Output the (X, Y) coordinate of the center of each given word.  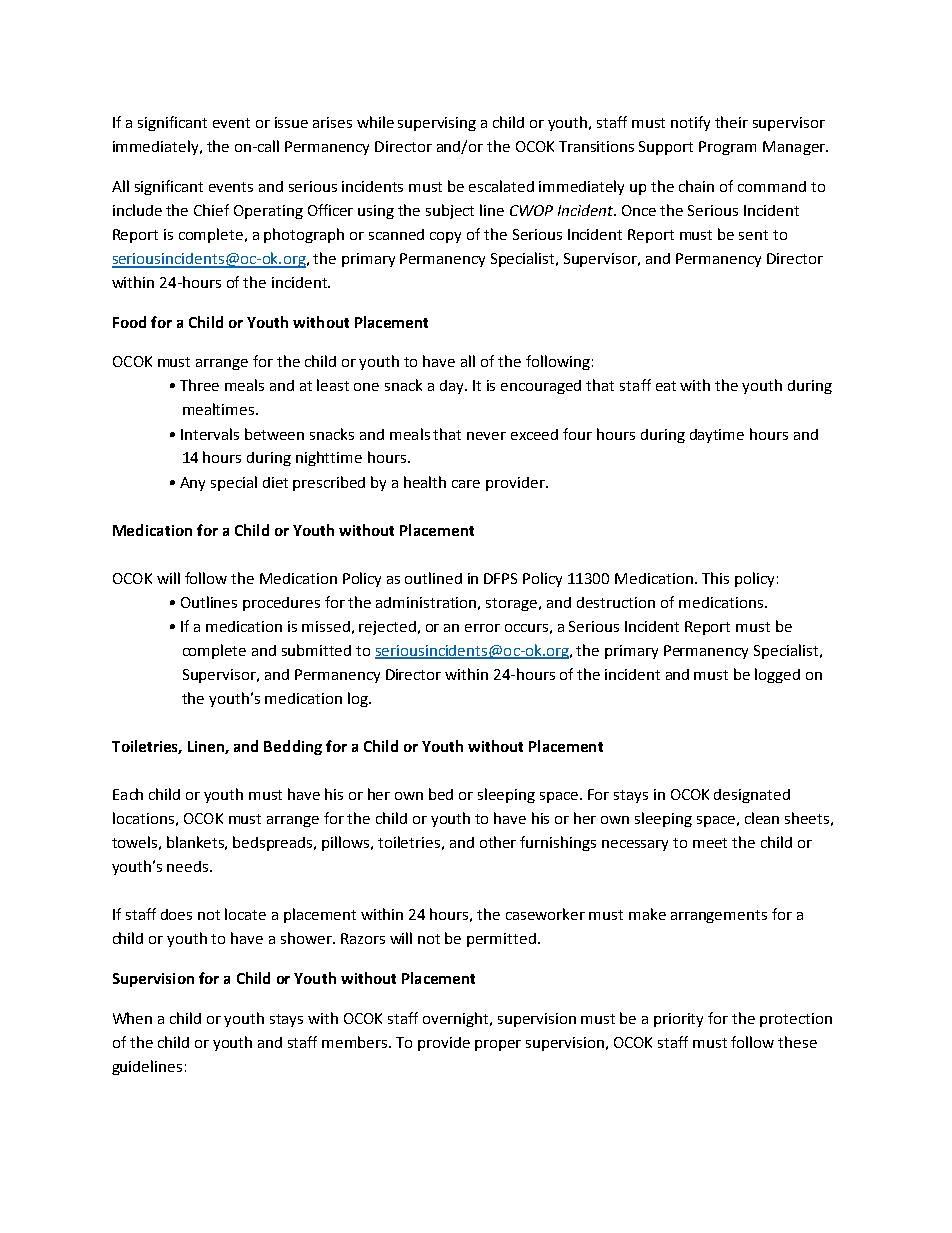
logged (777, 675)
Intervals (210, 434)
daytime (717, 436)
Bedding (293, 747)
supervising (437, 124)
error (482, 628)
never (486, 436)
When (132, 1018)
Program (727, 148)
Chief (211, 210)
